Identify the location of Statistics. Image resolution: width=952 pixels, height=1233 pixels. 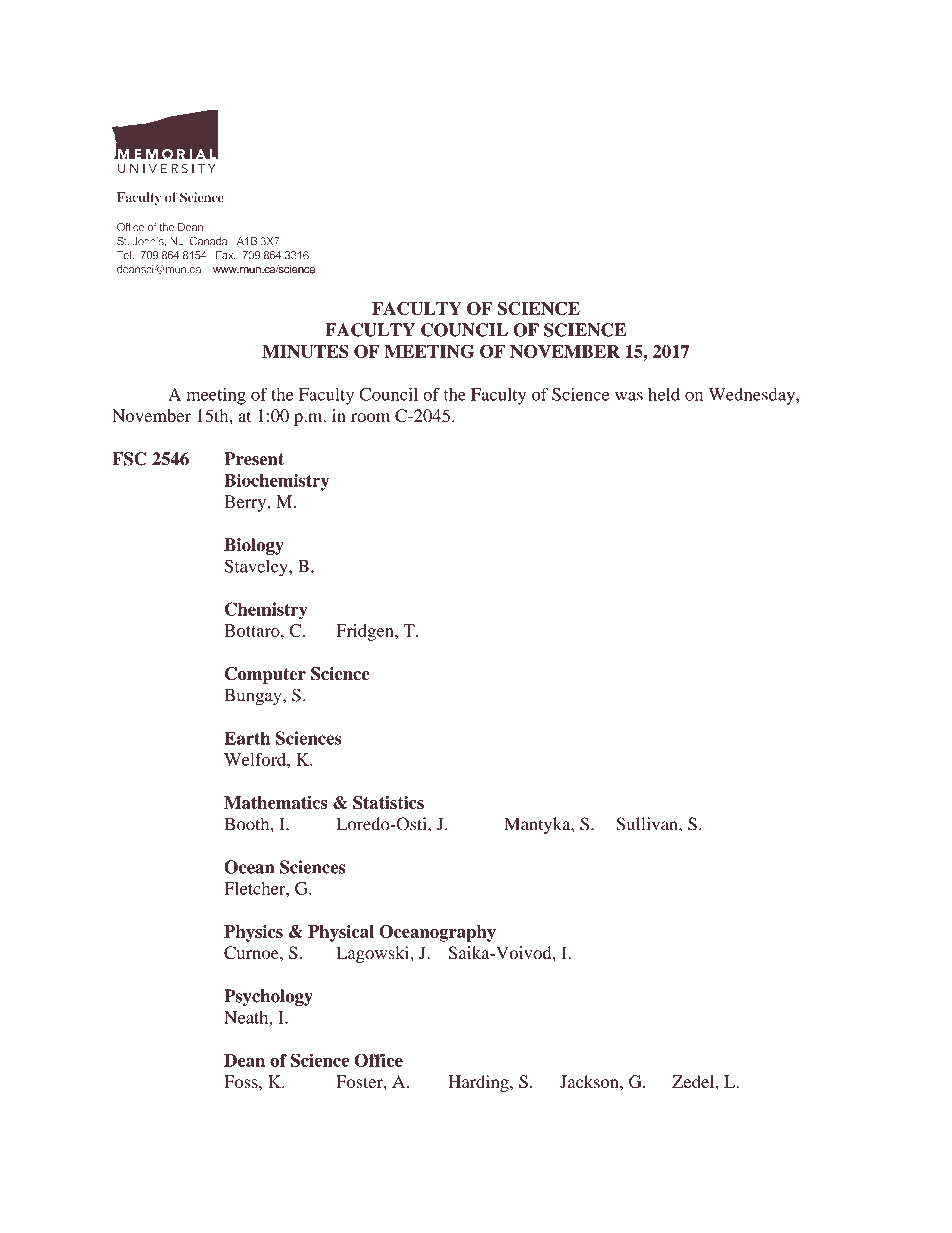
(388, 803).
